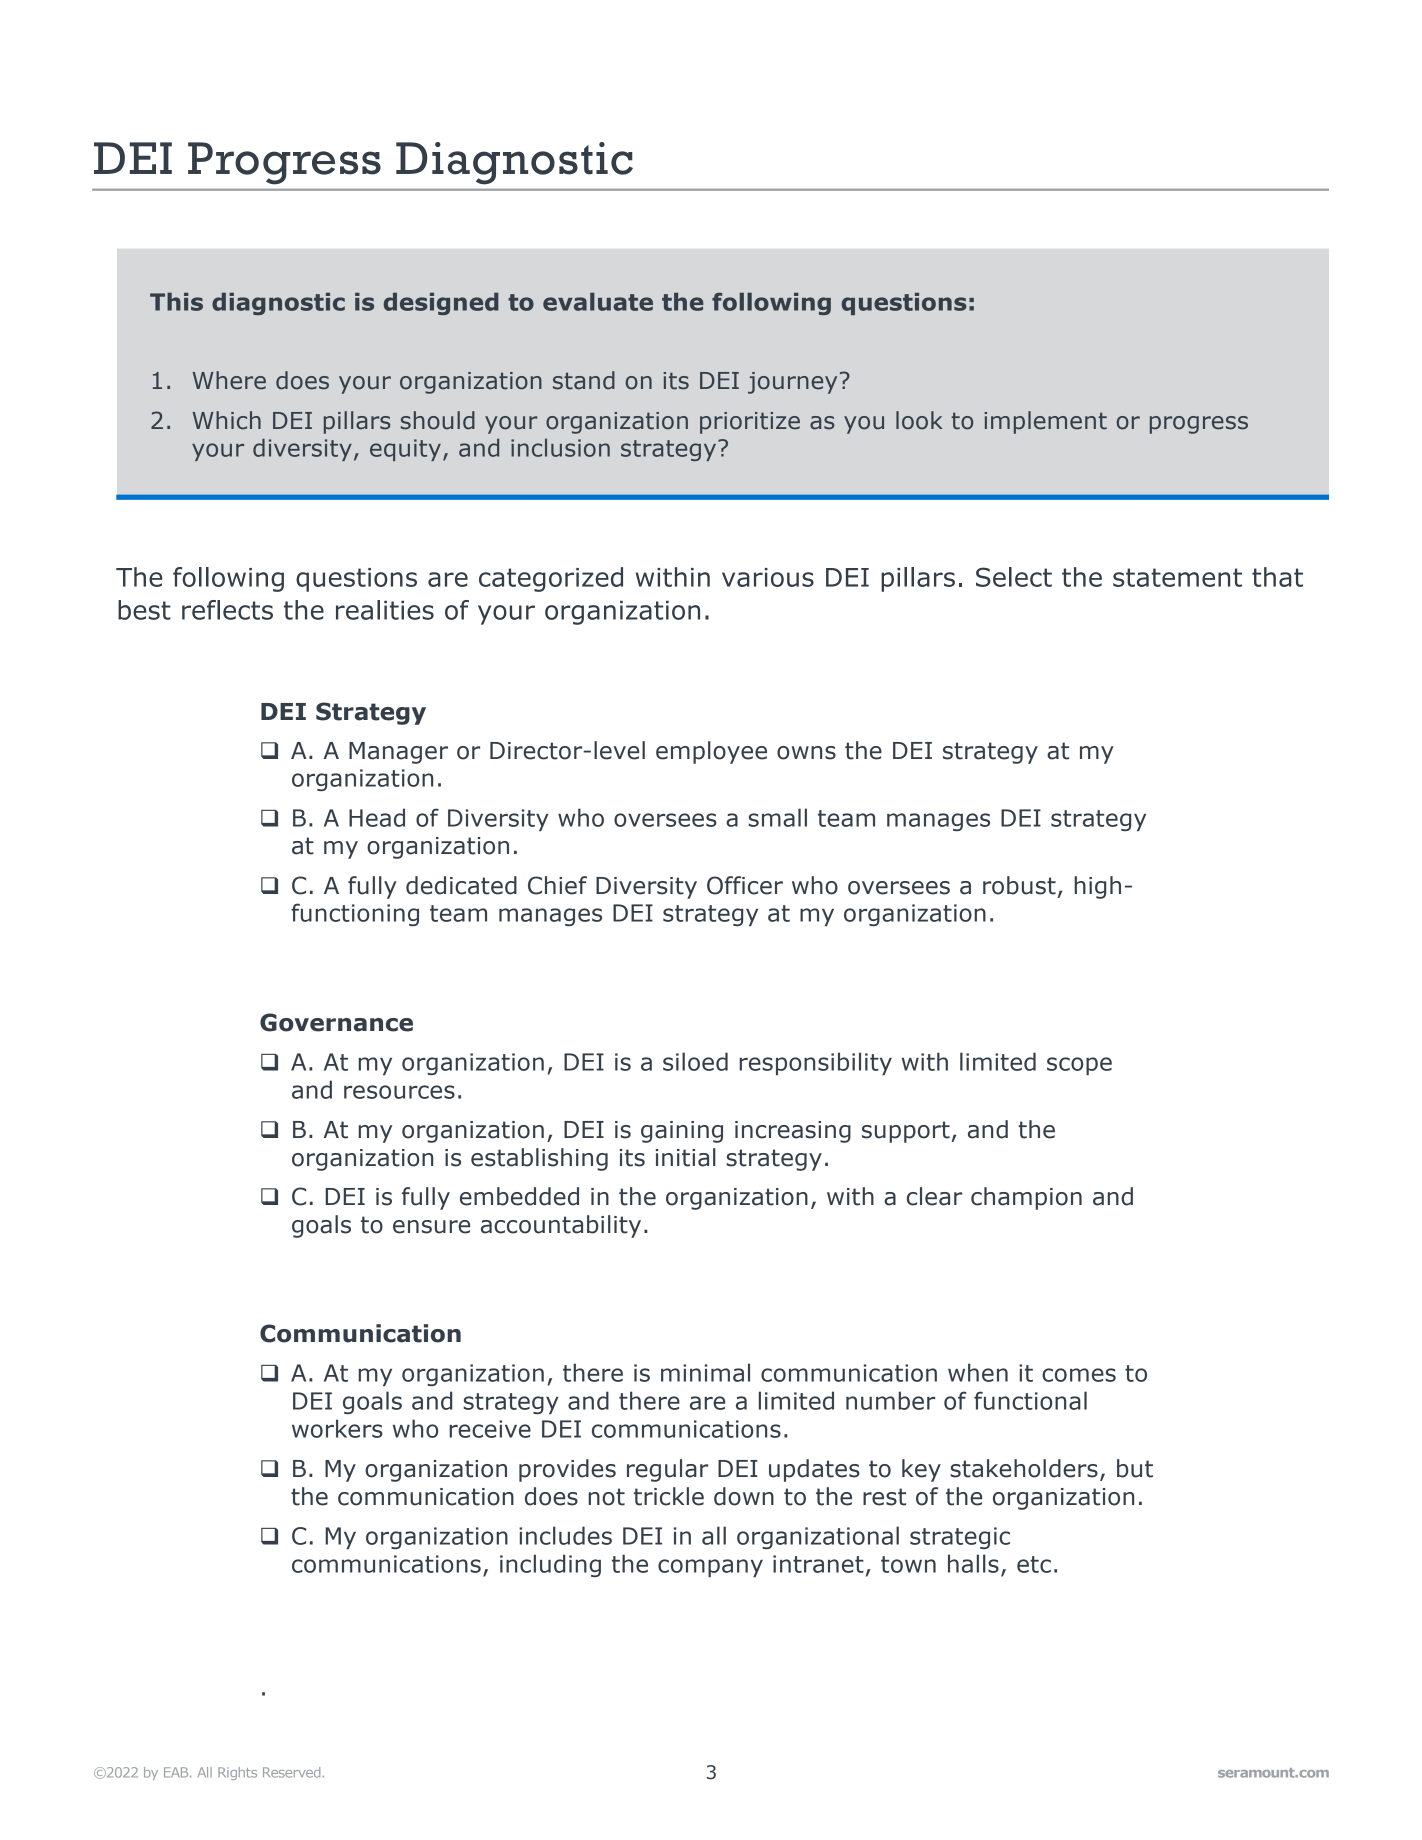  I want to click on Where, so click(229, 380).
